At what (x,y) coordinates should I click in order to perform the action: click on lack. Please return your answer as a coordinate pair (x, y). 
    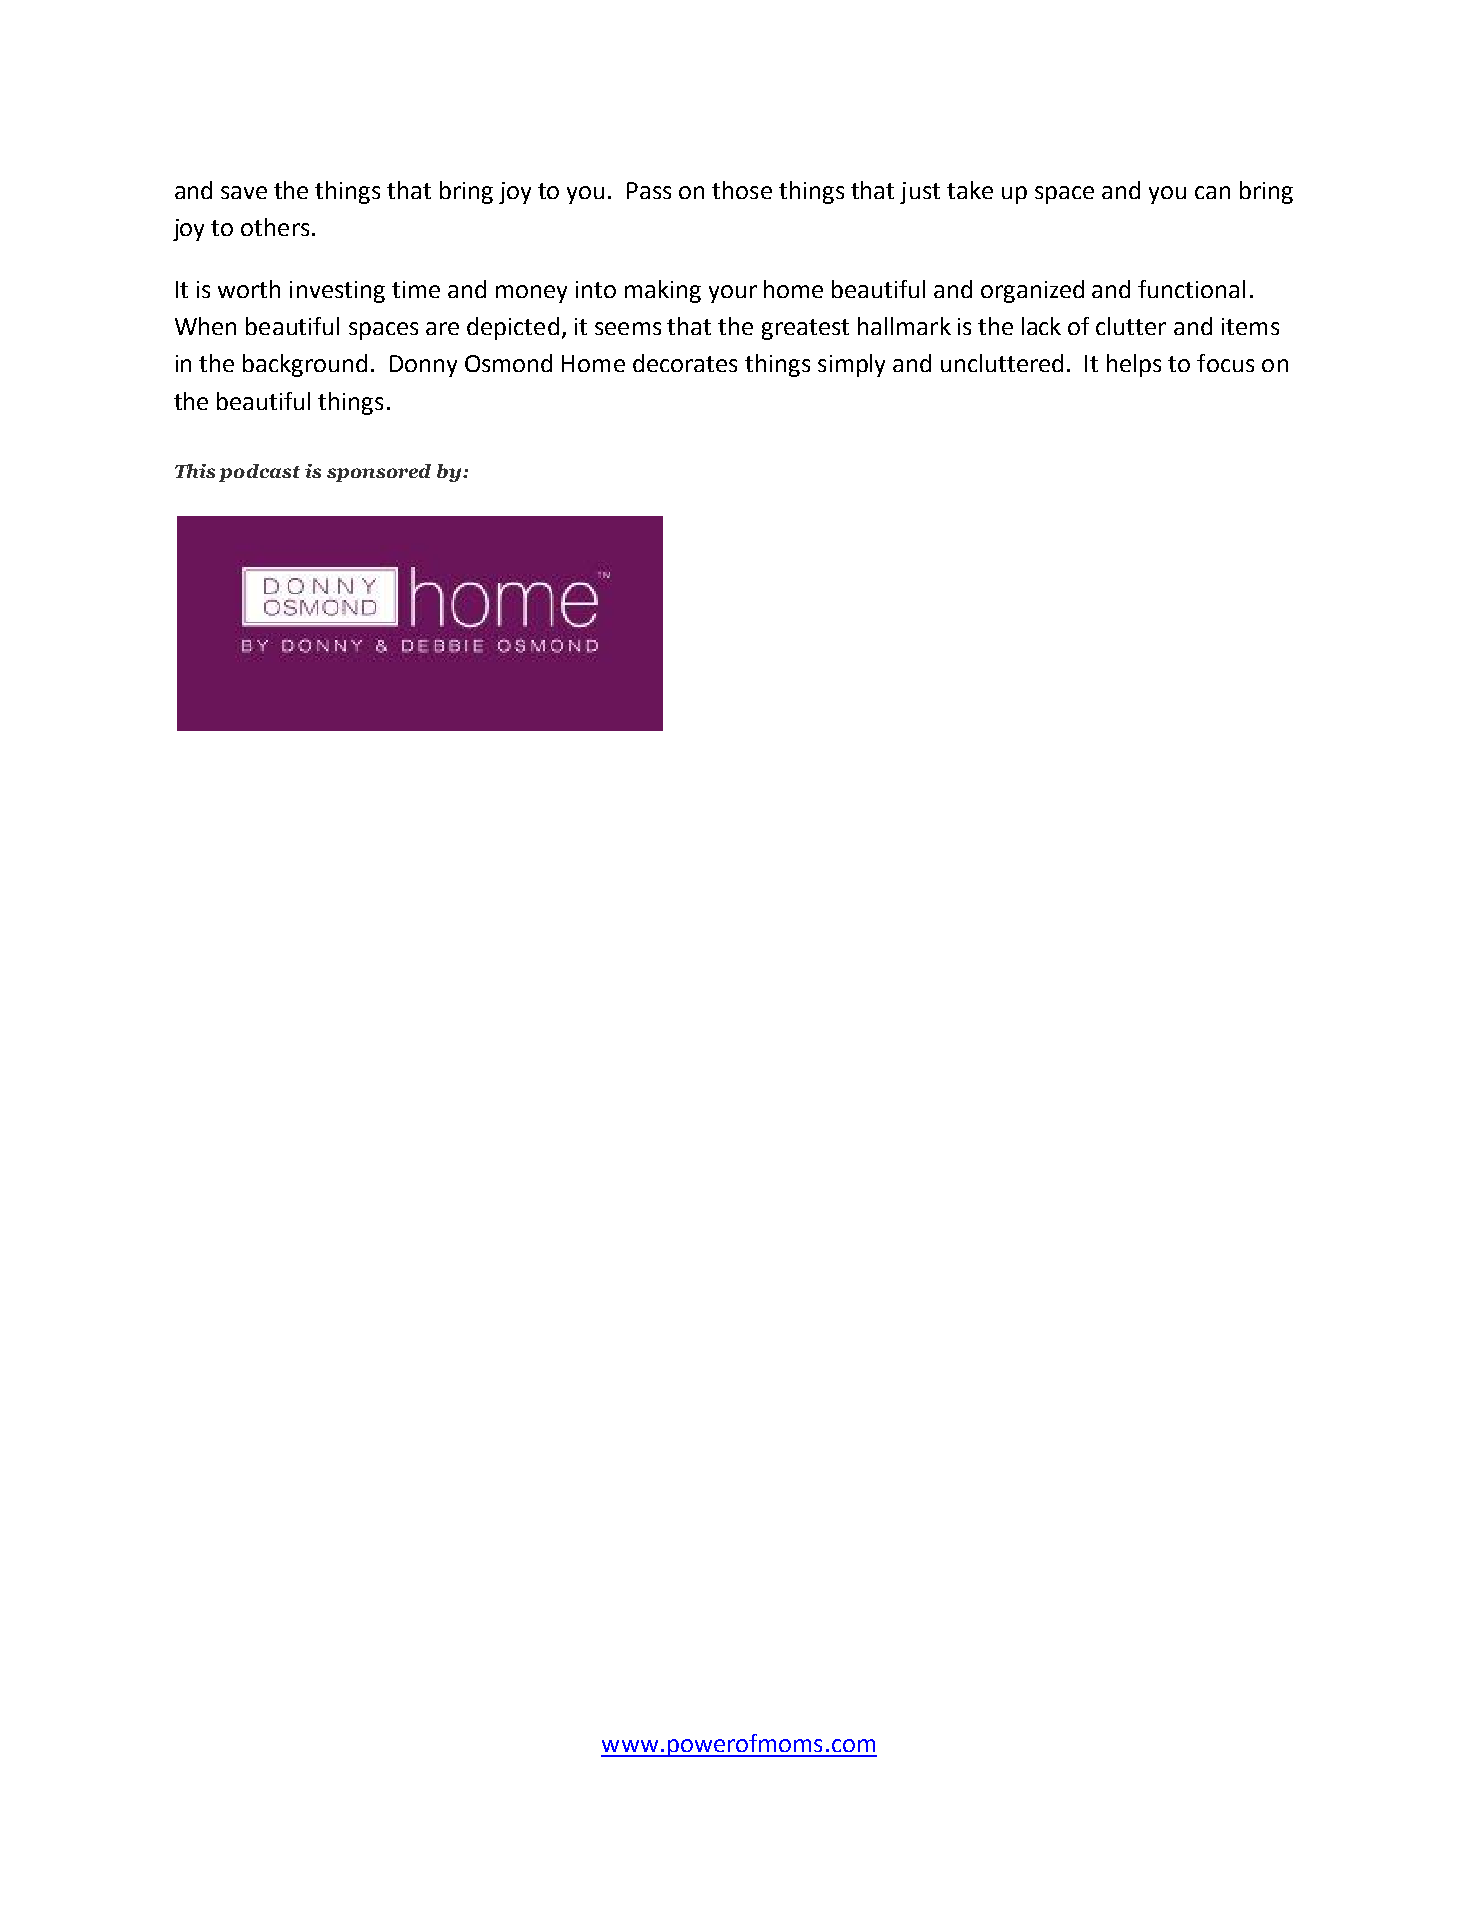
    Looking at the image, I should click on (1041, 326).
